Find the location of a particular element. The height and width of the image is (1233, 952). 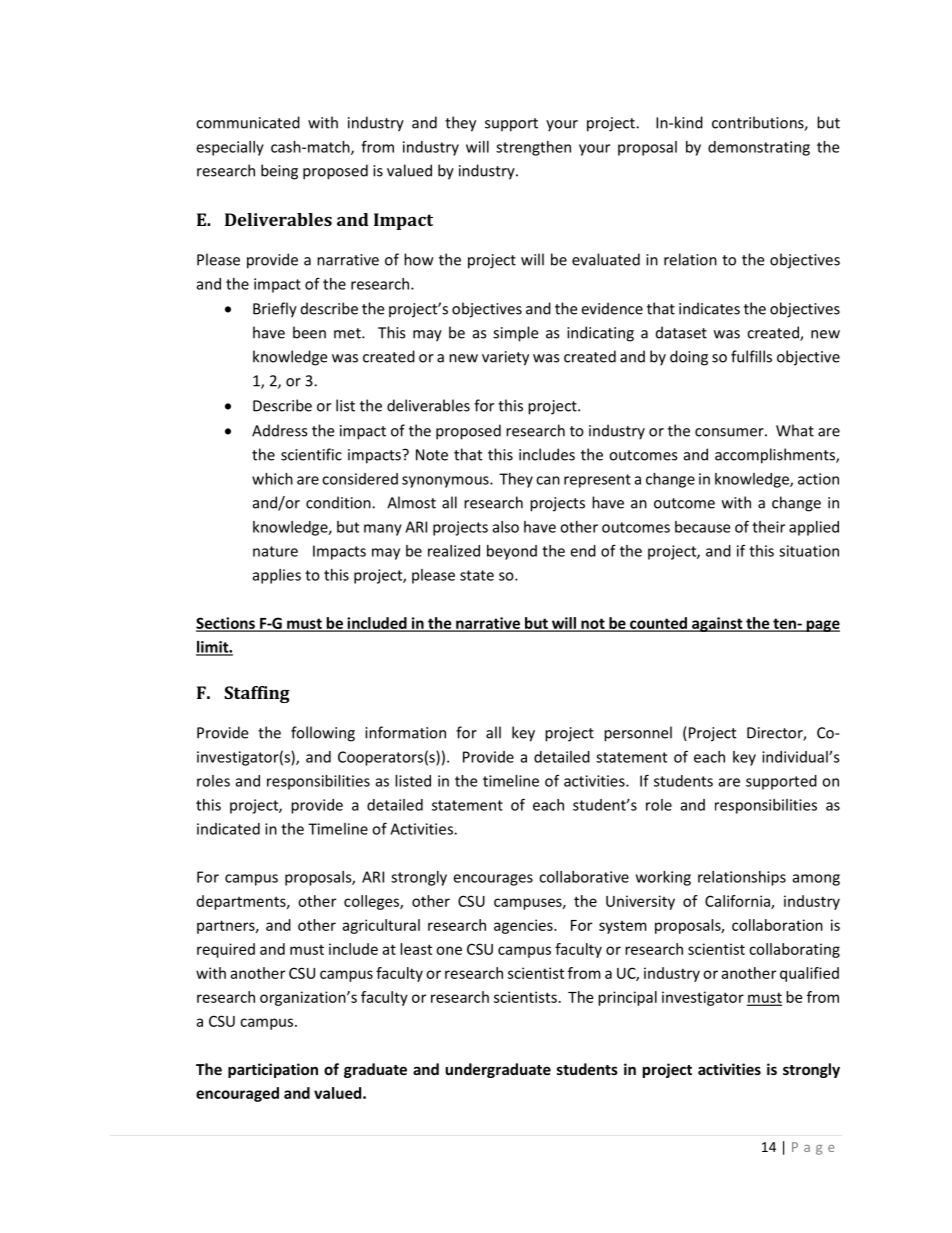

against is located at coordinates (717, 624).
